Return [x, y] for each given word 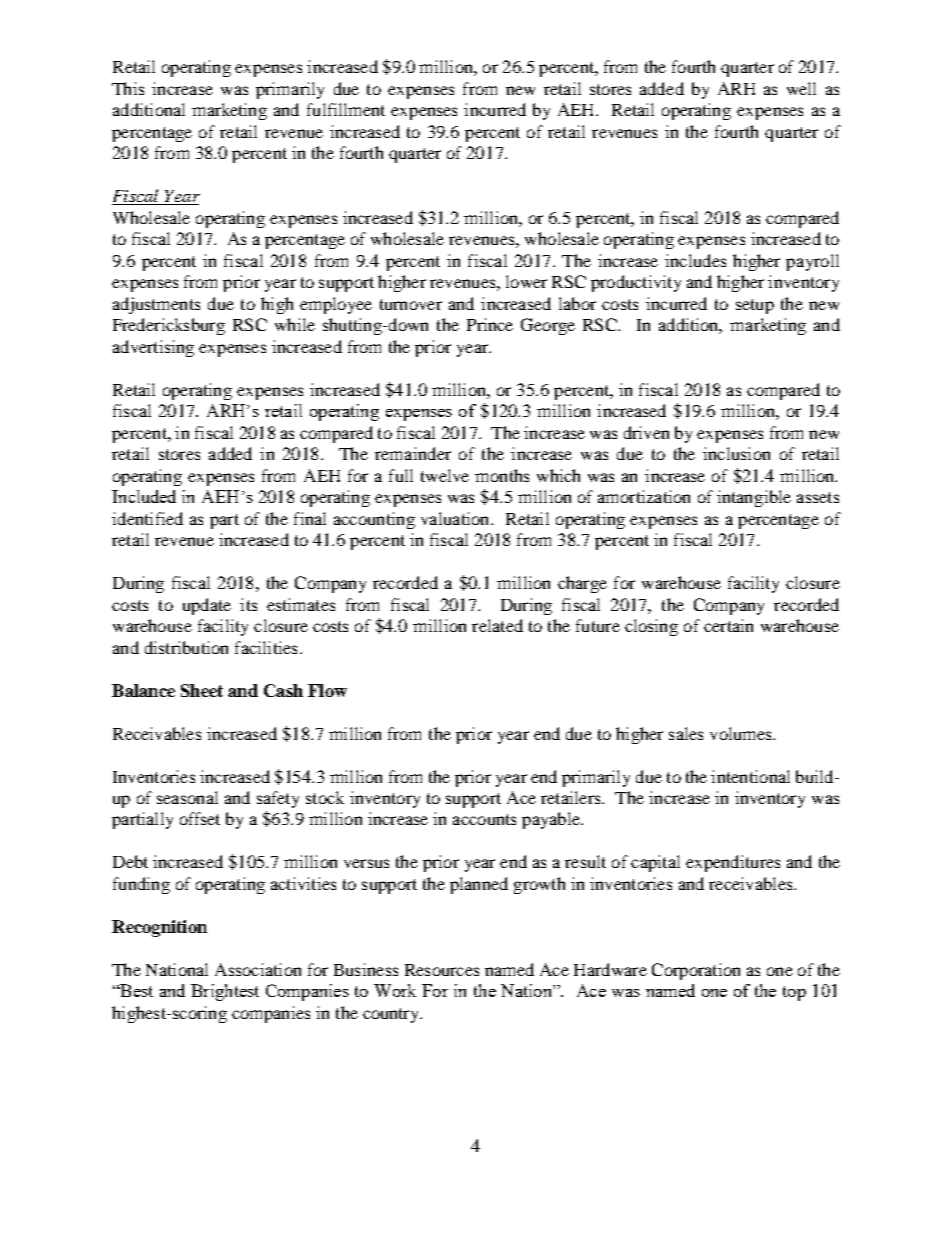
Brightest [225, 992]
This [128, 88]
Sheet [202, 690]
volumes [742, 733]
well [801, 88]
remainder [413, 453]
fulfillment [346, 109]
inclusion [736, 453]
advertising [153, 348]
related [497, 625]
